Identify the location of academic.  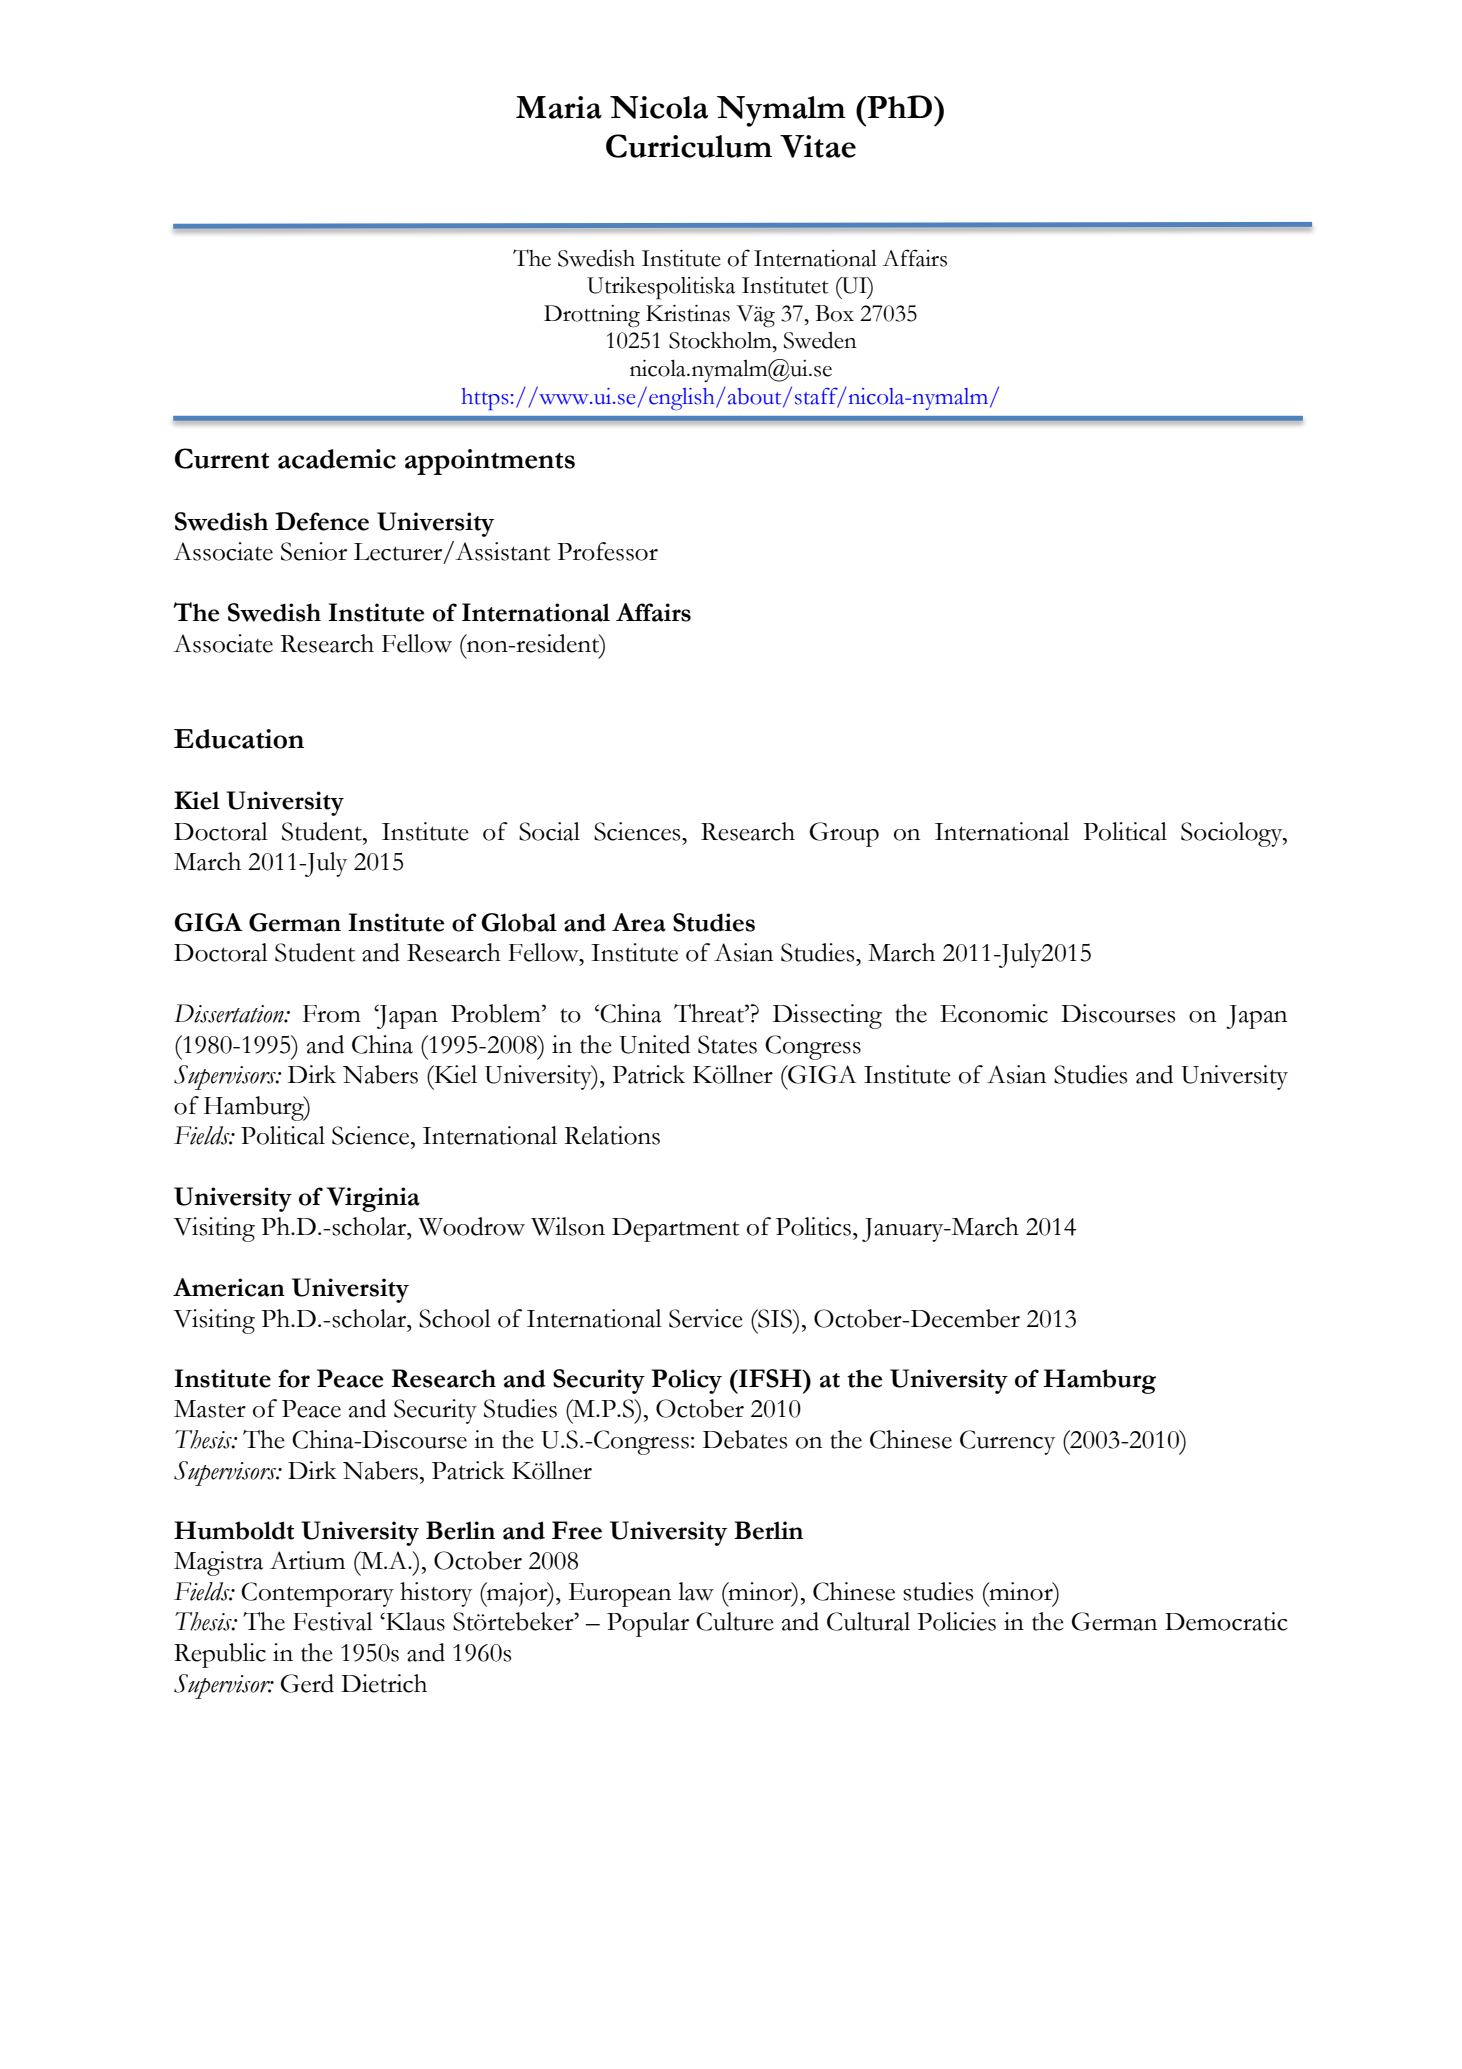
(337, 459).
